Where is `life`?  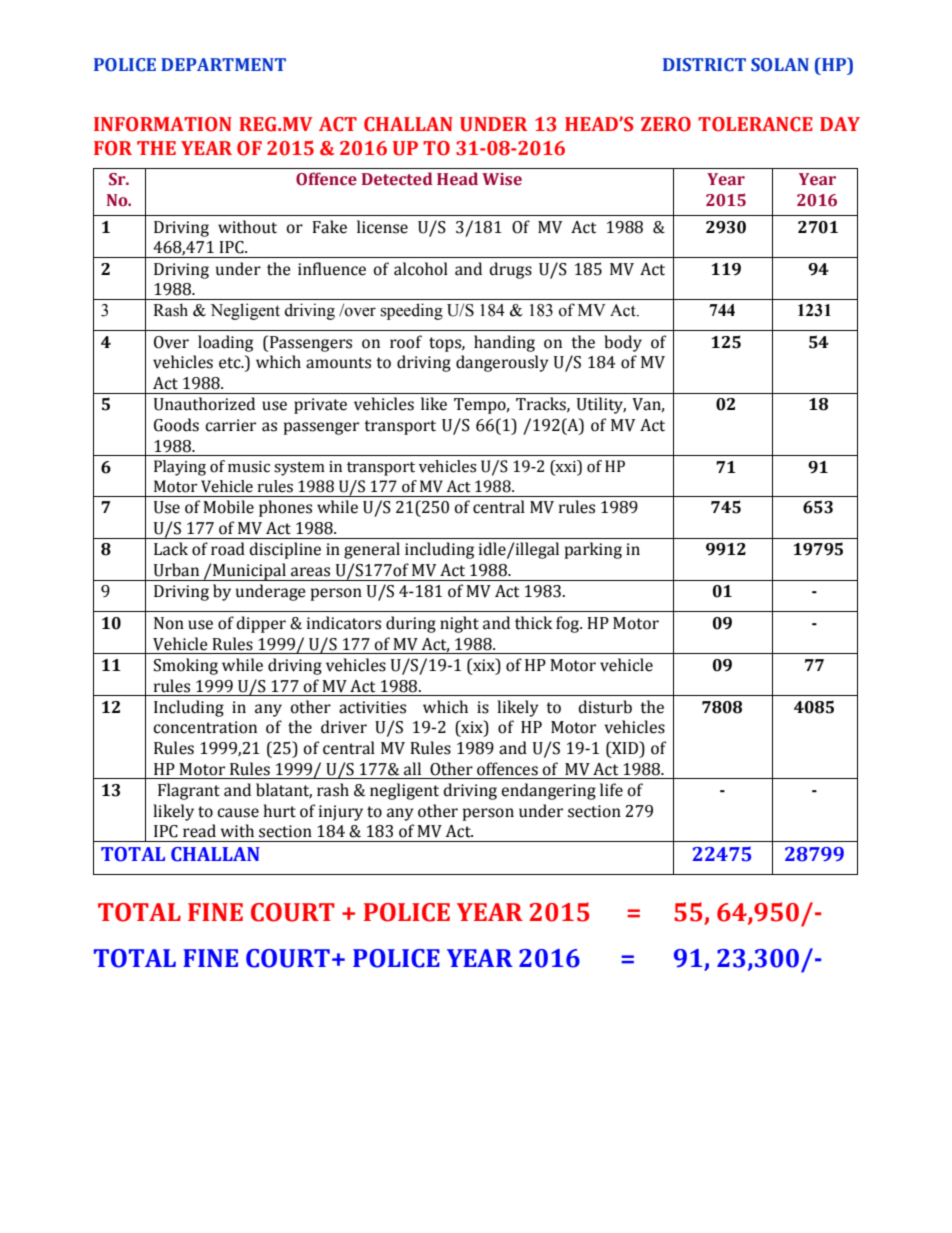
life is located at coordinates (611, 790).
